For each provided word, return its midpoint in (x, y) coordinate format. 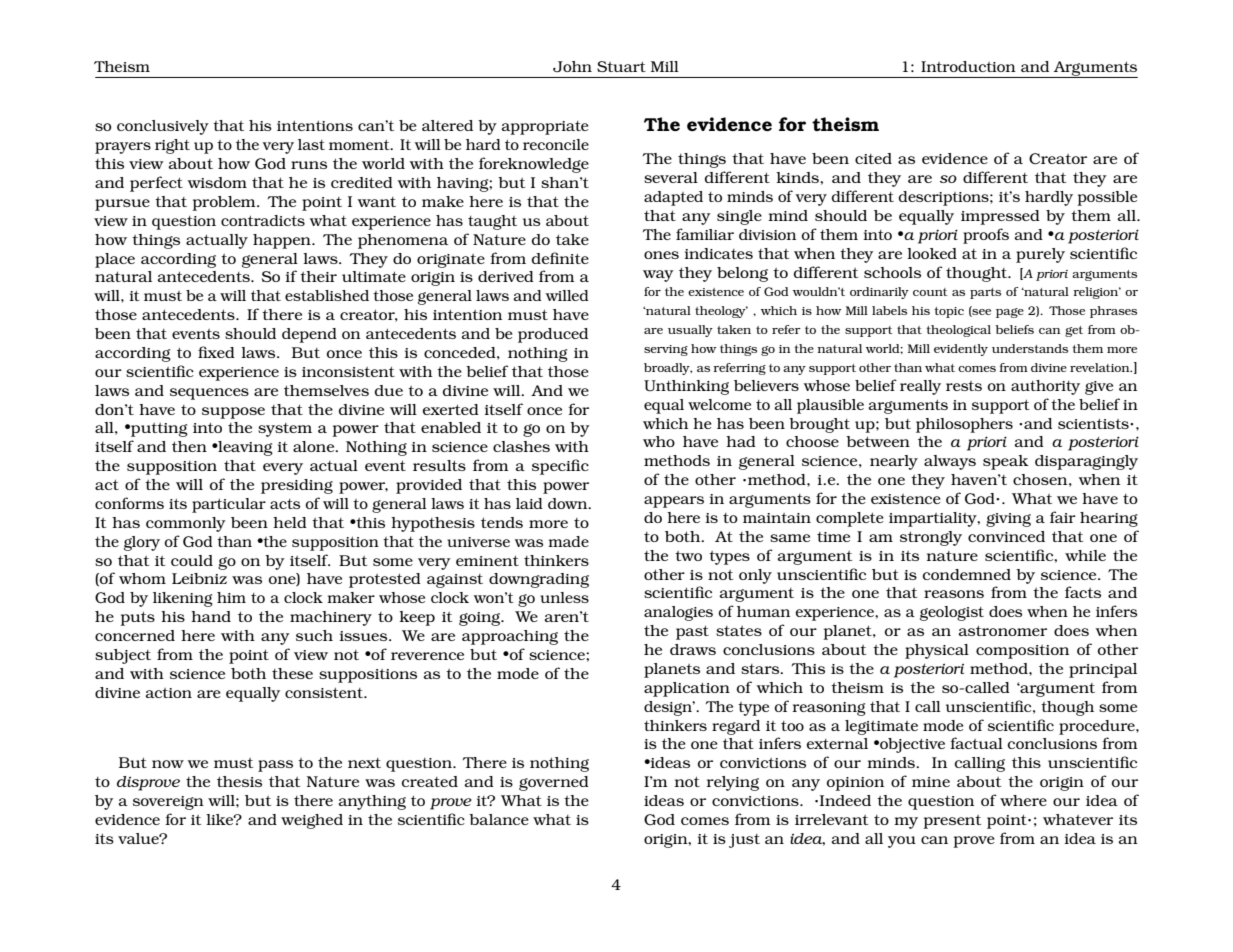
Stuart (621, 66)
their (318, 276)
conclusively (163, 127)
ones (661, 255)
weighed (312, 821)
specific (560, 467)
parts (985, 293)
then (189, 446)
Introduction (968, 66)
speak (1006, 462)
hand (211, 616)
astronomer (1003, 630)
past (692, 632)
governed (554, 783)
